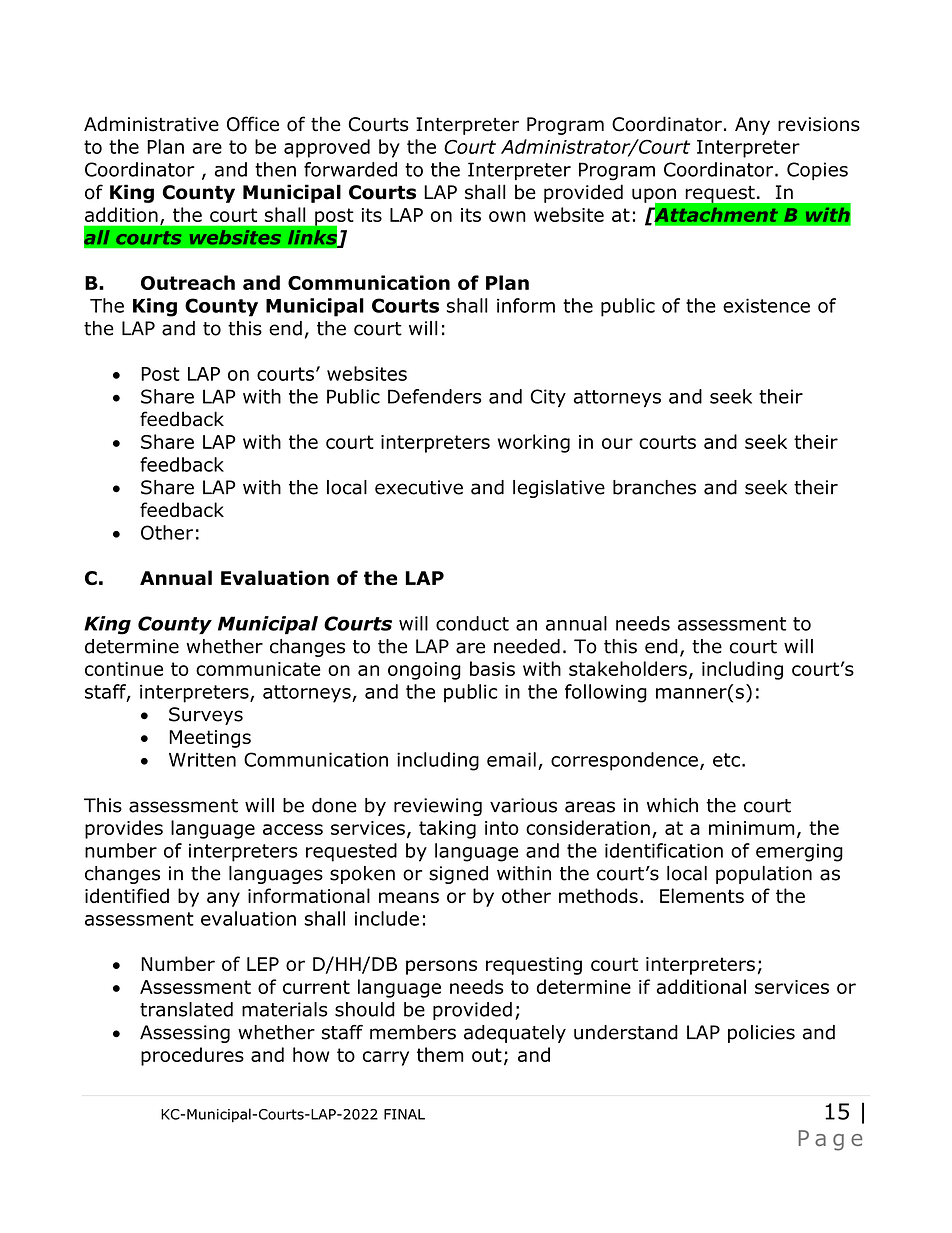 The width and height of the image is (952, 1233). What do you see at coordinates (258, 669) in the image?
I see `communicate` at bounding box center [258, 669].
